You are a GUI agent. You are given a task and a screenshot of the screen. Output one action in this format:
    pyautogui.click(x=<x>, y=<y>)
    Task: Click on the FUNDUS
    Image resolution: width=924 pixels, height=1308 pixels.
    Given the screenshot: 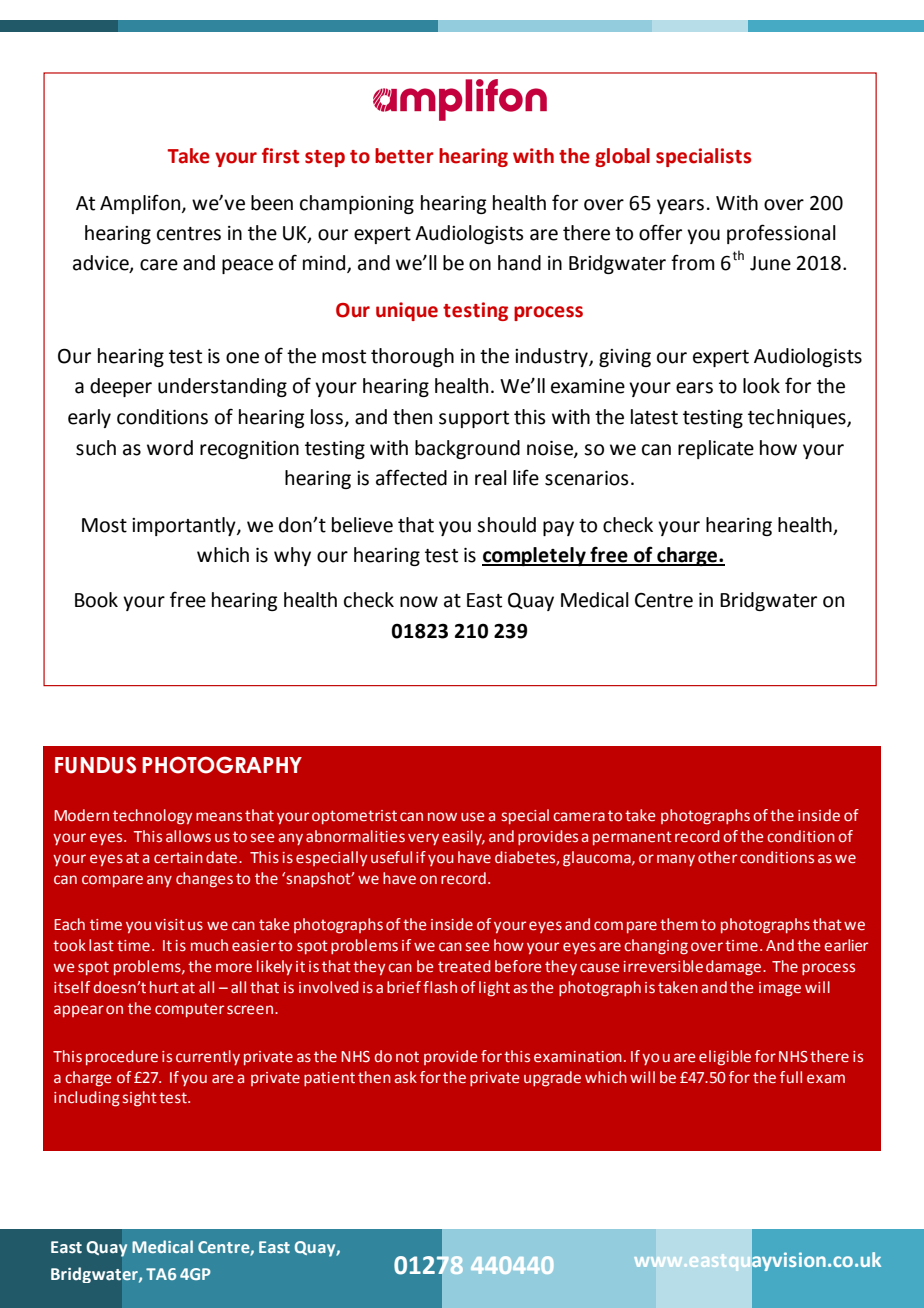 What is the action you would take?
    pyautogui.click(x=95, y=765)
